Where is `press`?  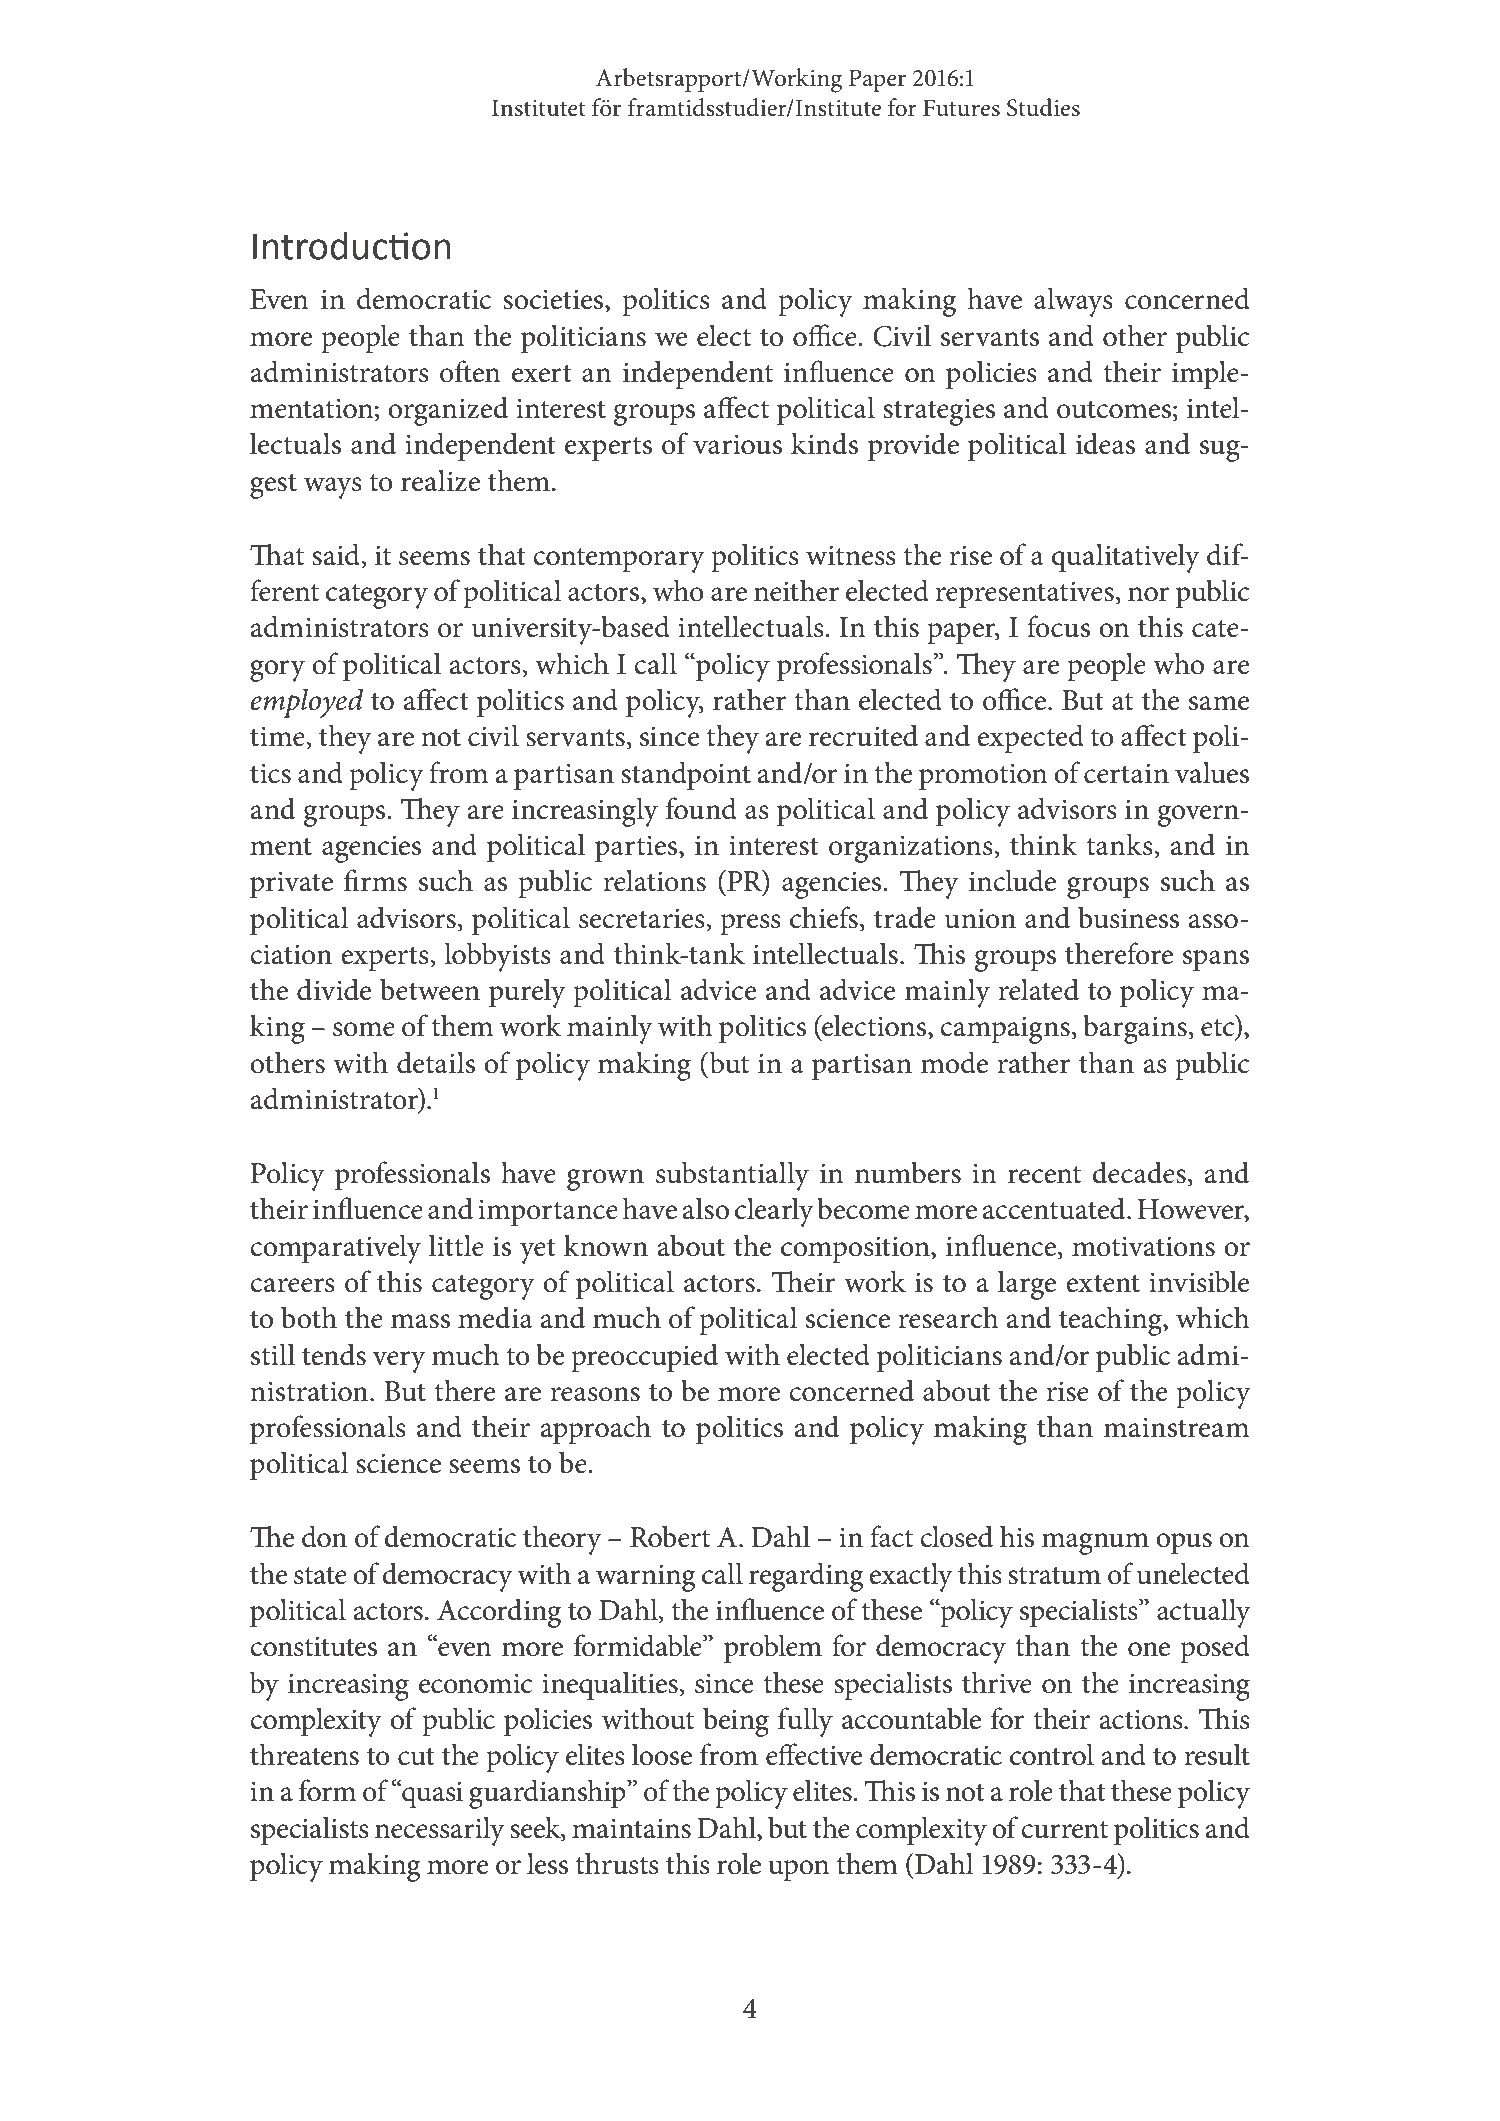
press is located at coordinates (750, 925).
